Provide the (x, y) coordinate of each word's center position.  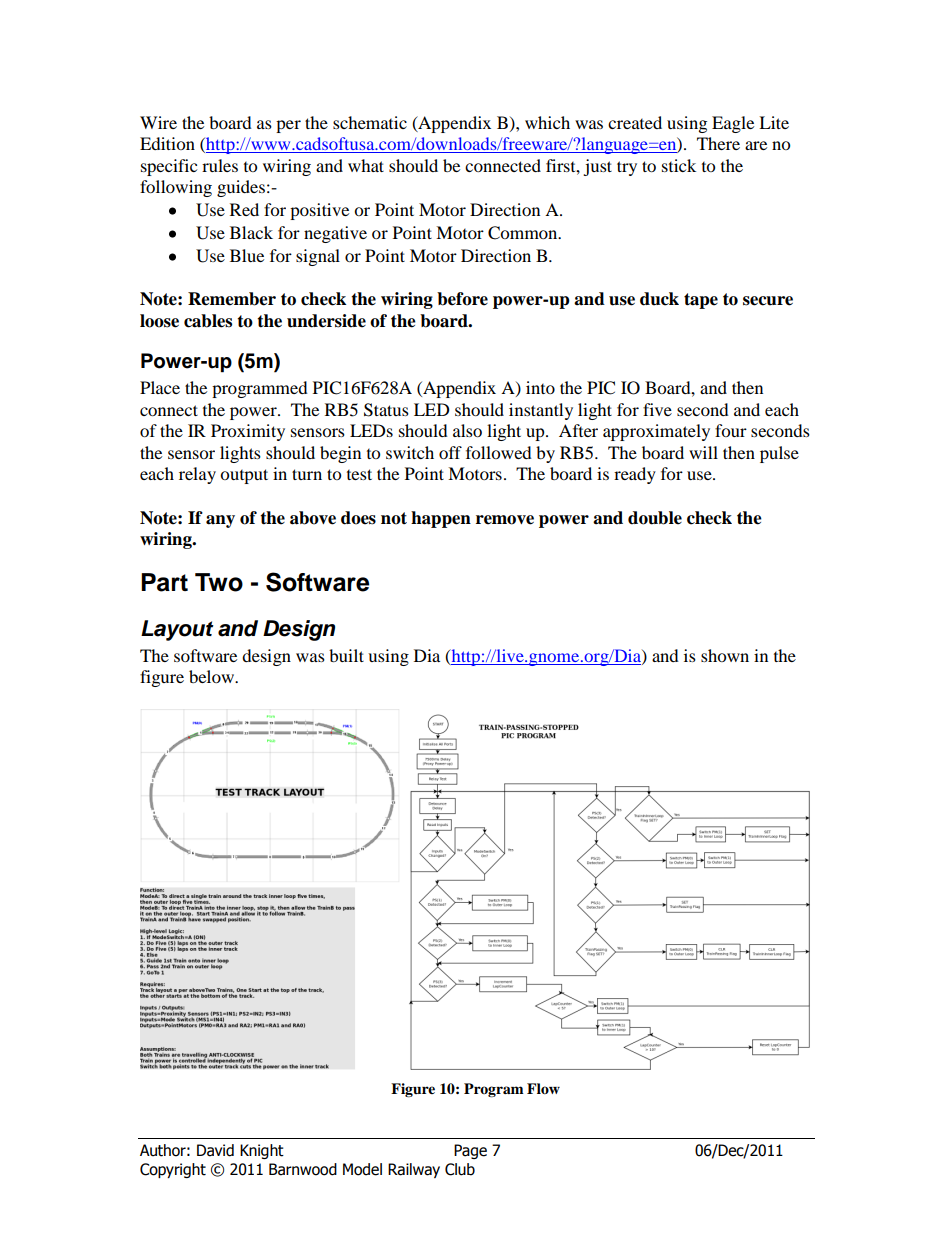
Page (470, 1151)
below (213, 676)
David (215, 1150)
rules (220, 165)
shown (725, 655)
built (346, 655)
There (718, 143)
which (547, 122)
